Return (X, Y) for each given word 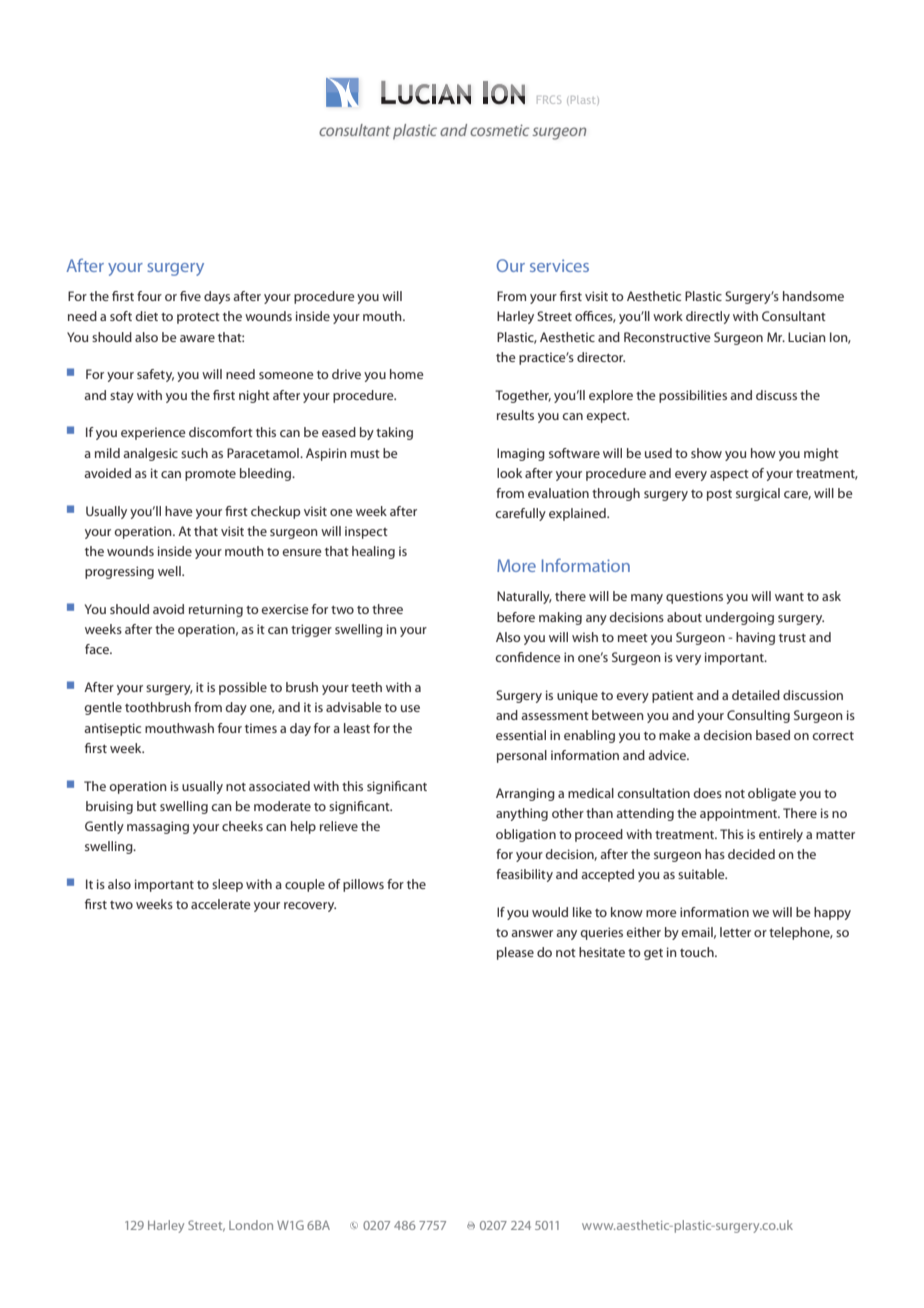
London (251, 1225)
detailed (756, 695)
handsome (813, 296)
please (515, 953)
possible (243, 688)
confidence (527, 657)
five (190, 296)
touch (698, 952)
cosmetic (499, 130)
